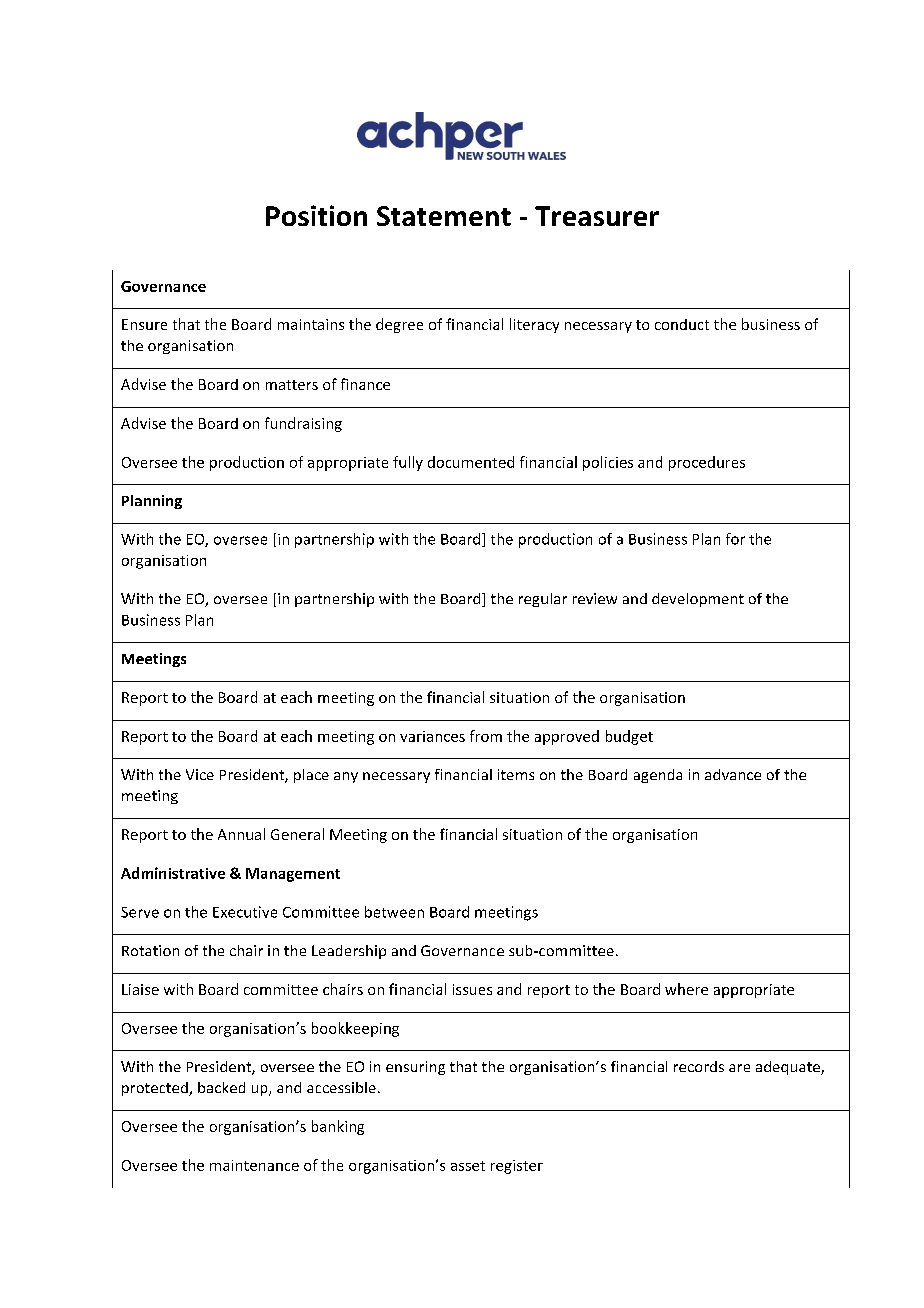  Describe the element at coordinates (682, 324) in the page. I see `conduct` at that location.
